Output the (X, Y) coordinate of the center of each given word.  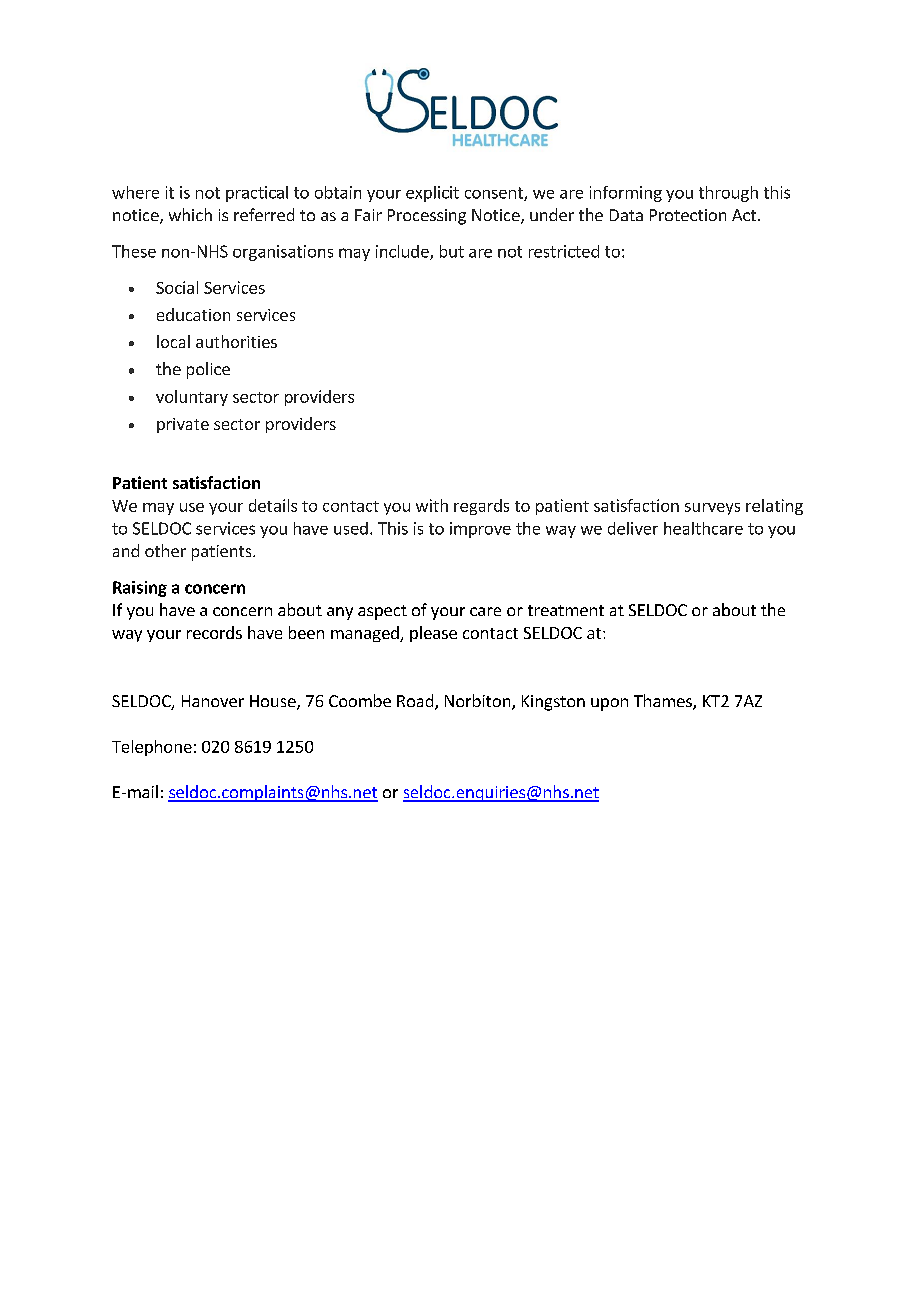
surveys (712, 509)
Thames (664, 702)
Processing (427, 217)
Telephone (152, 748)
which (190, 214)
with (432, 505)
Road (416, 702)
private (183, 425)
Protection (688, 215)
